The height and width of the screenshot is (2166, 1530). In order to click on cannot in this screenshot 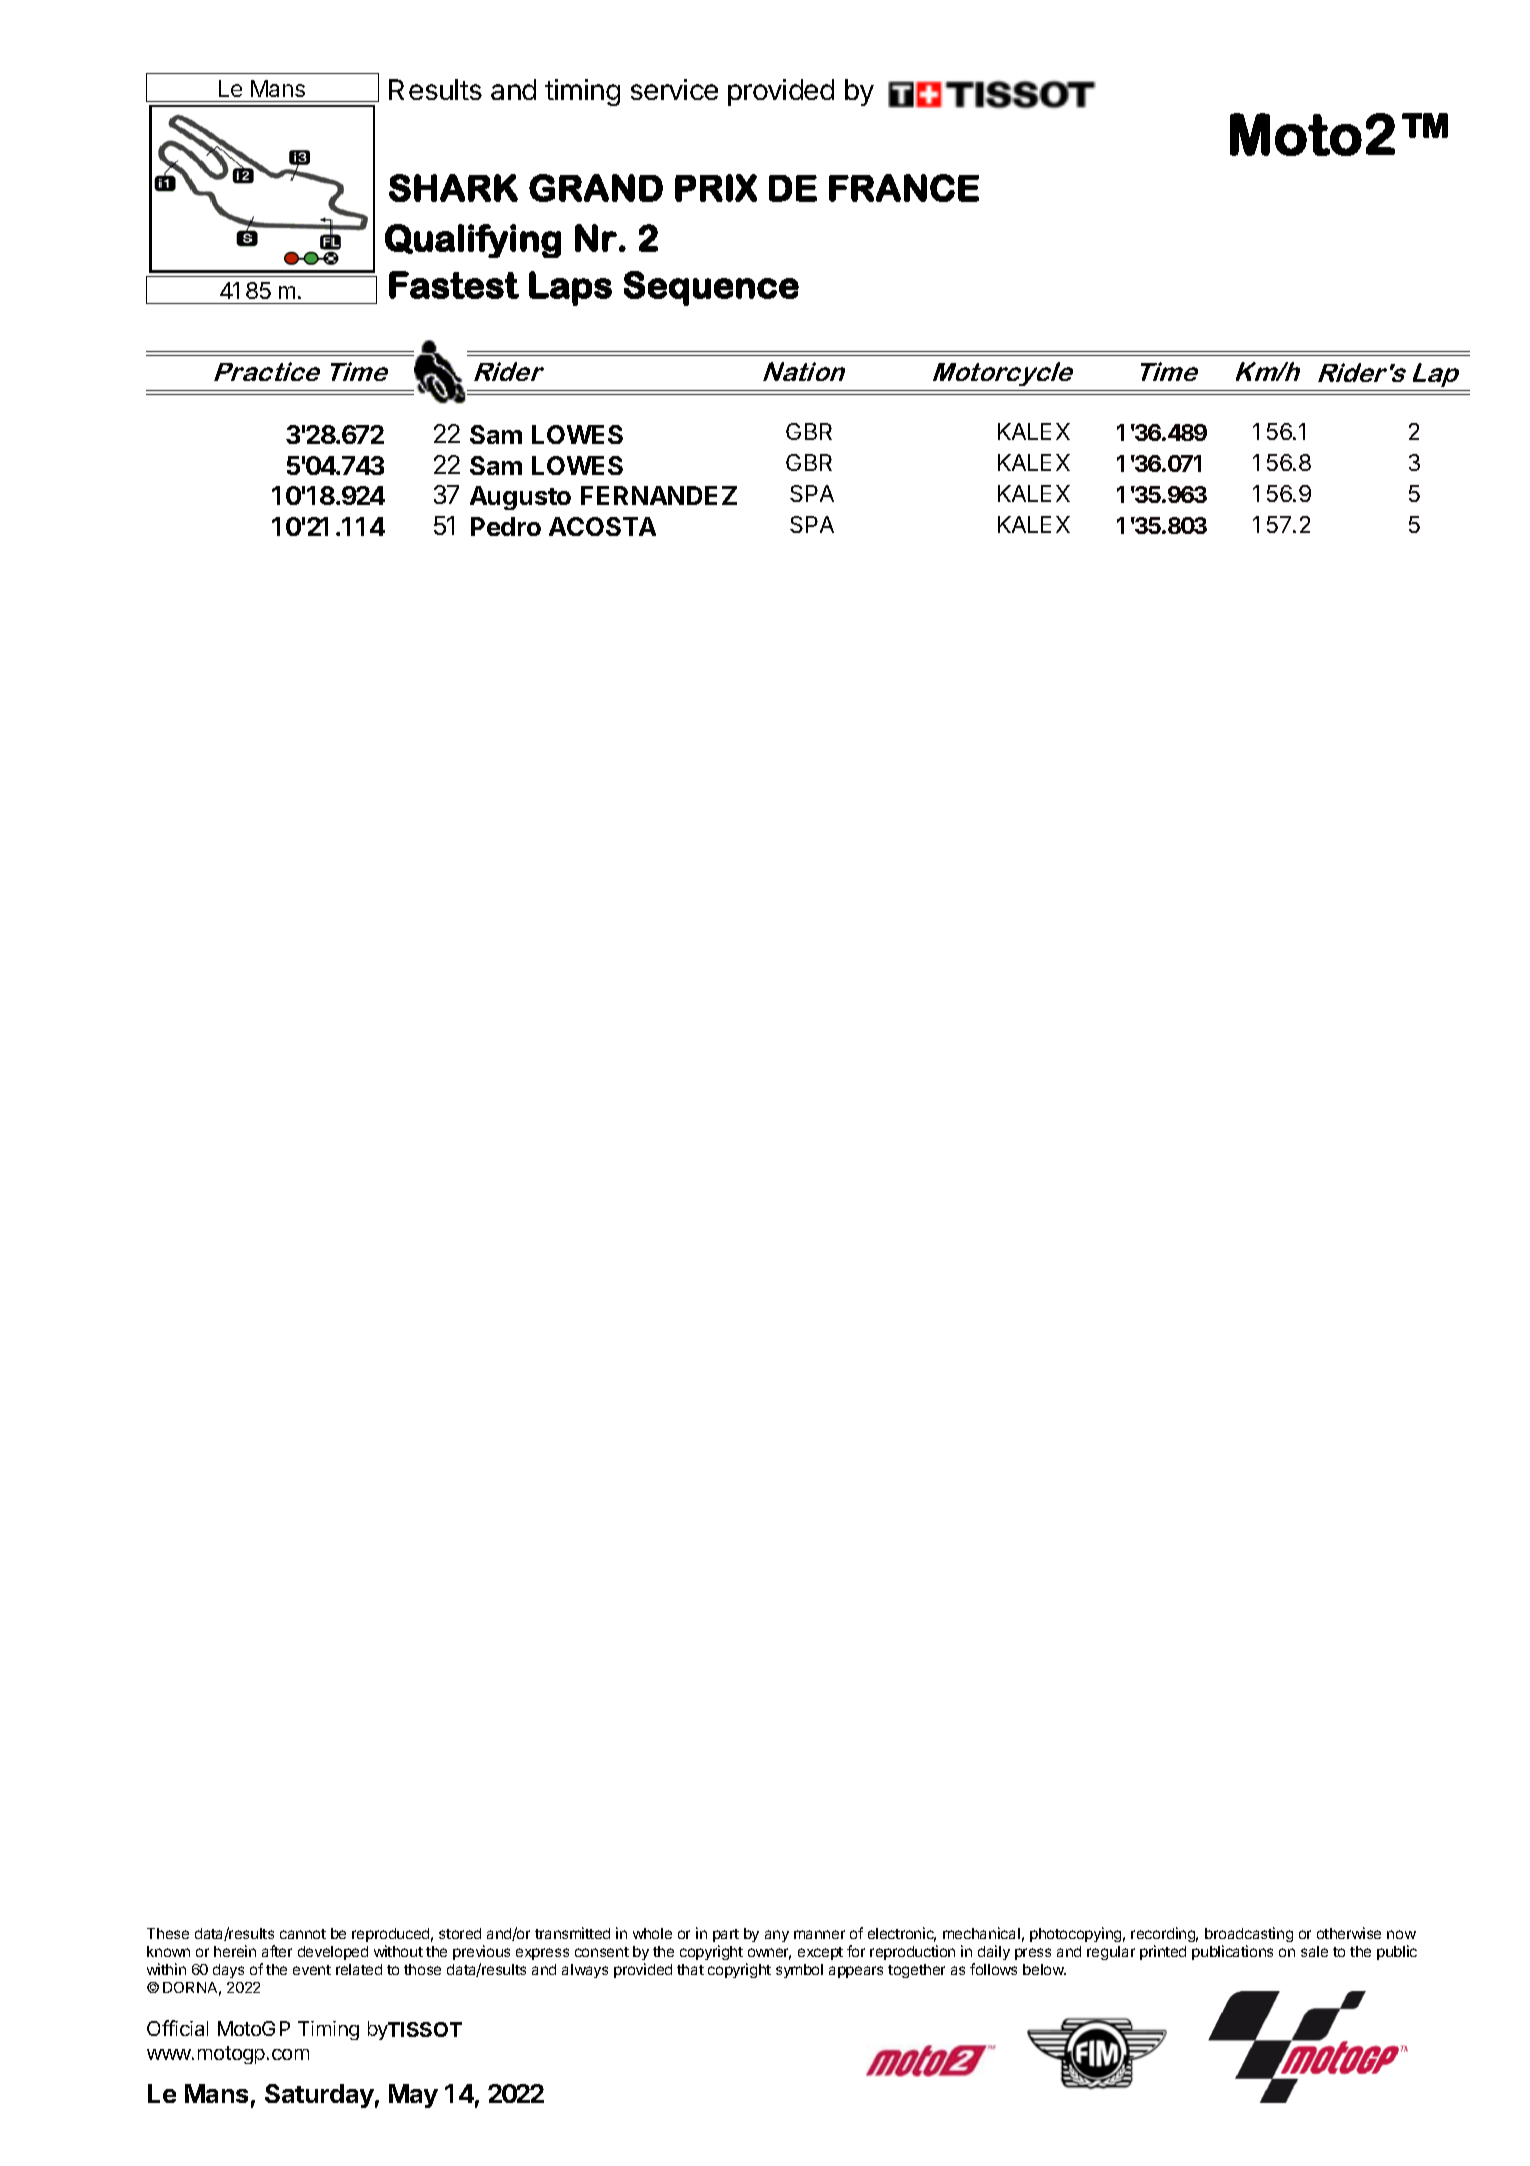, I will do `click(303, 1934)`.
